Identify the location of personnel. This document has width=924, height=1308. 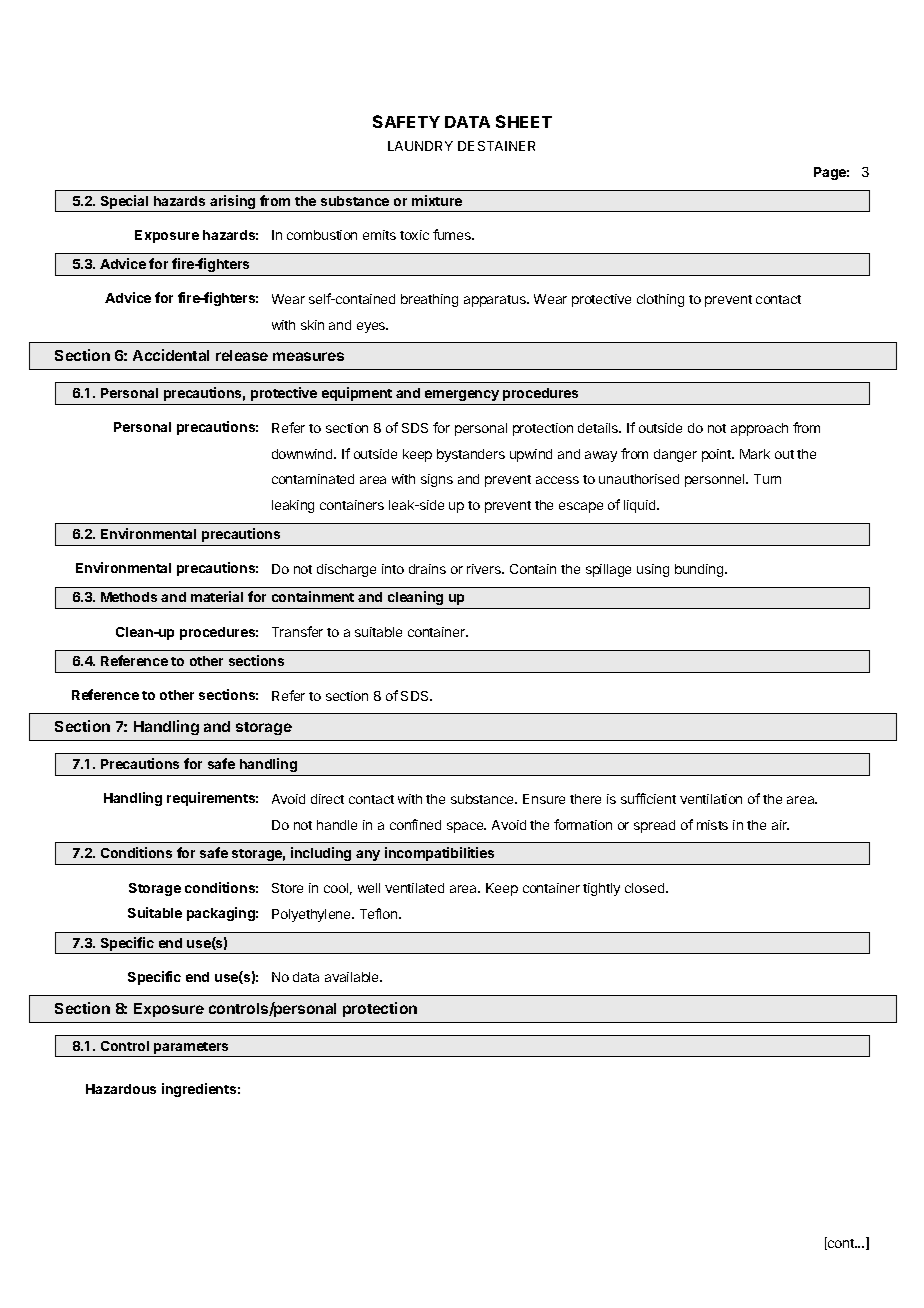
(716, 480).
